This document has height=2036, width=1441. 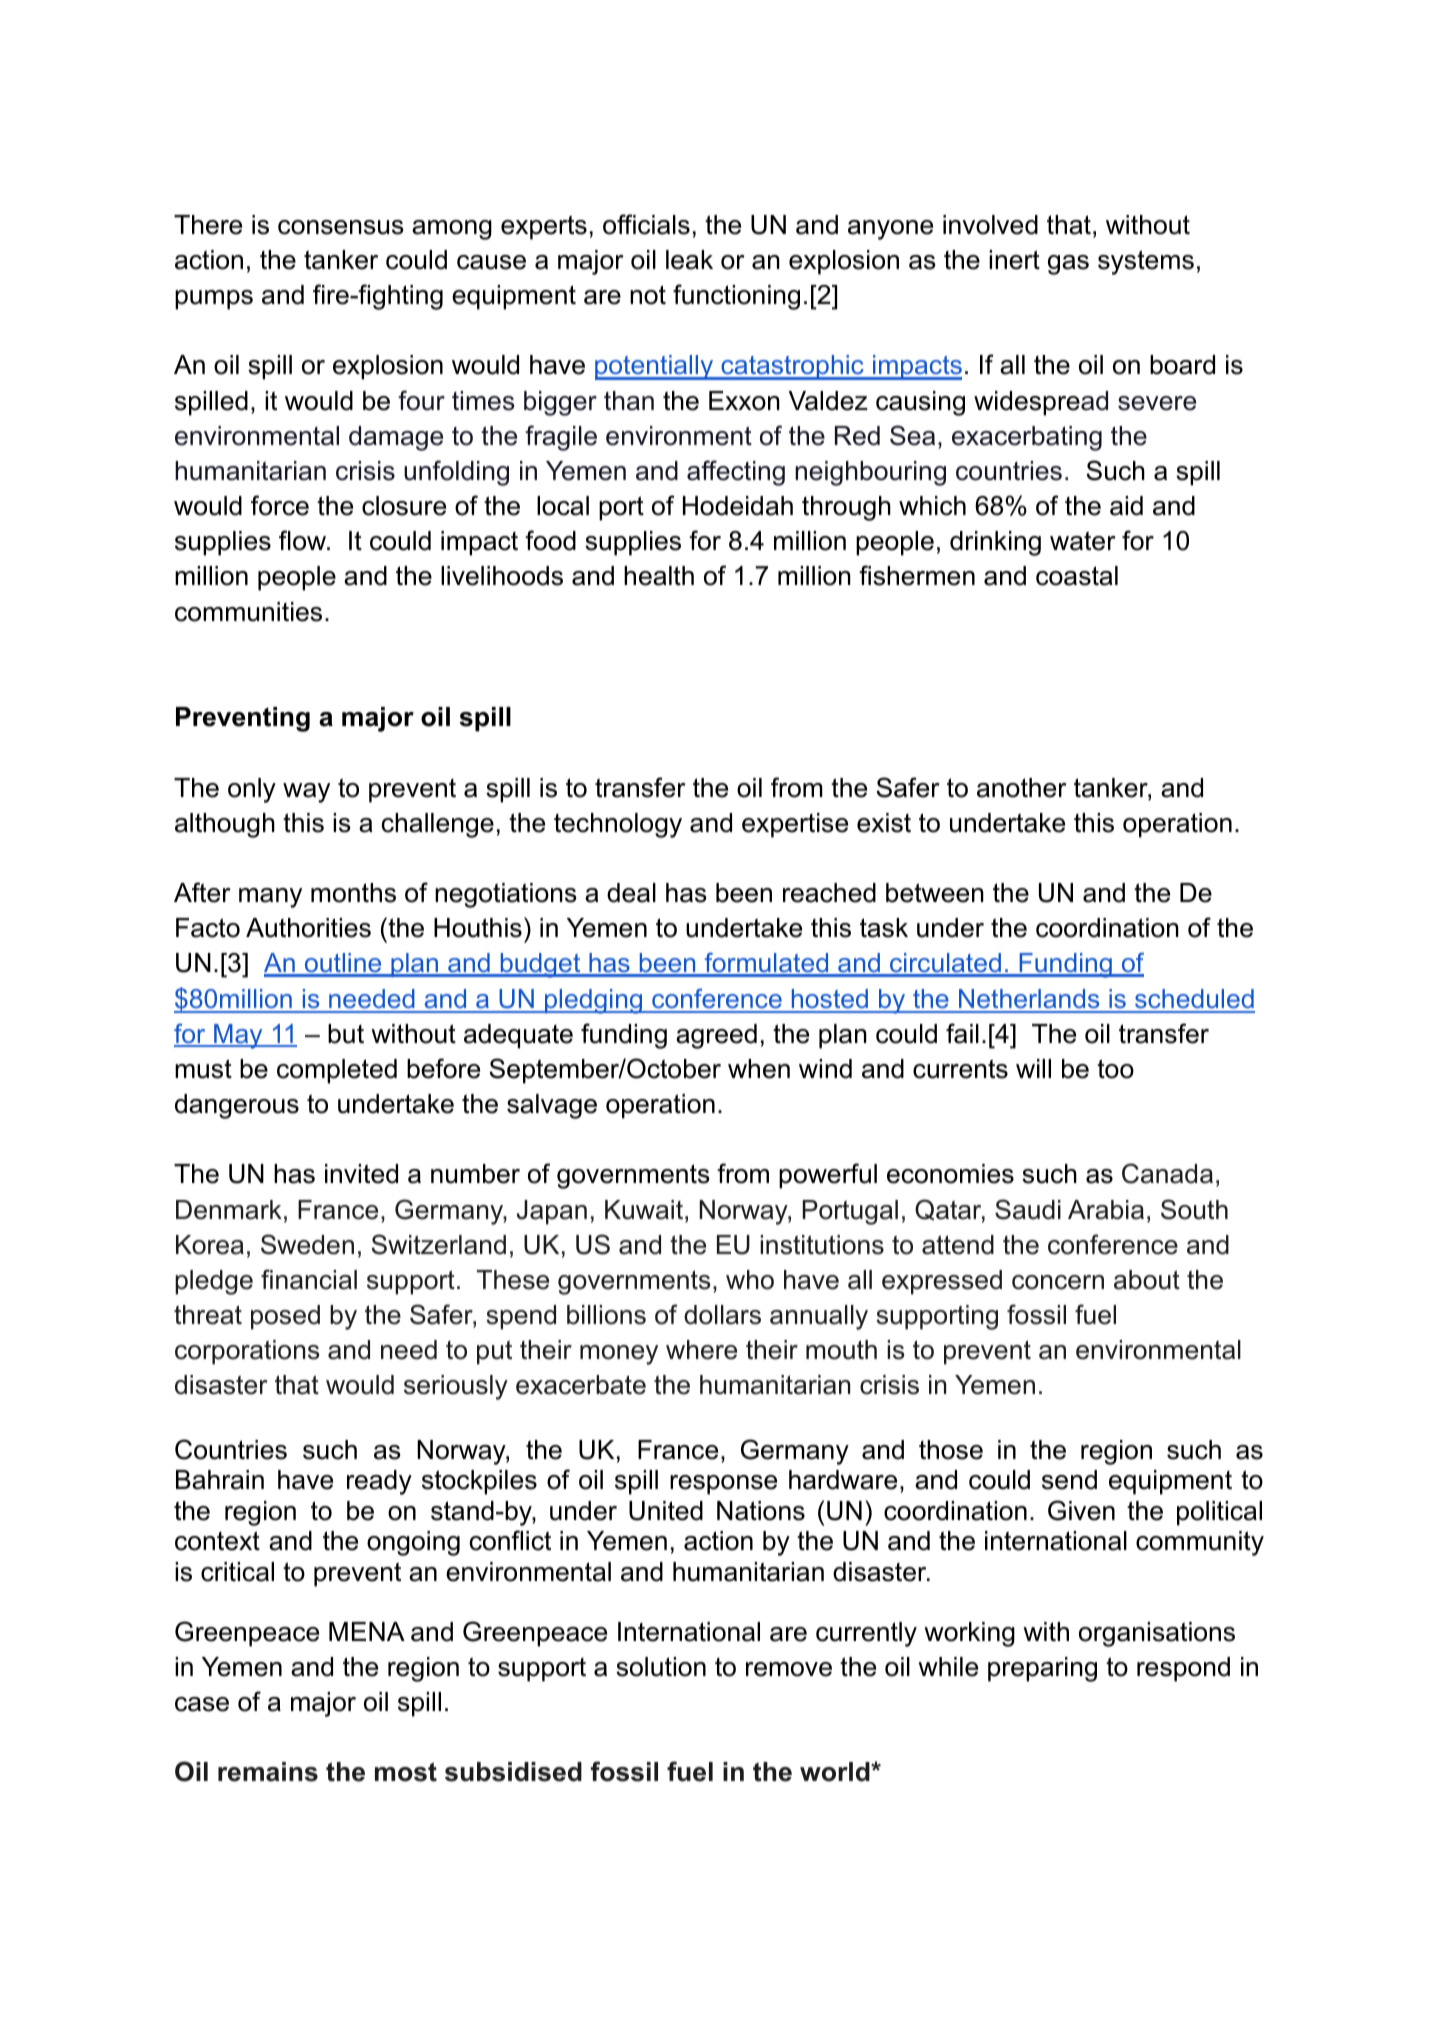 I want to click on remains, so click(x=268, y=1772).
